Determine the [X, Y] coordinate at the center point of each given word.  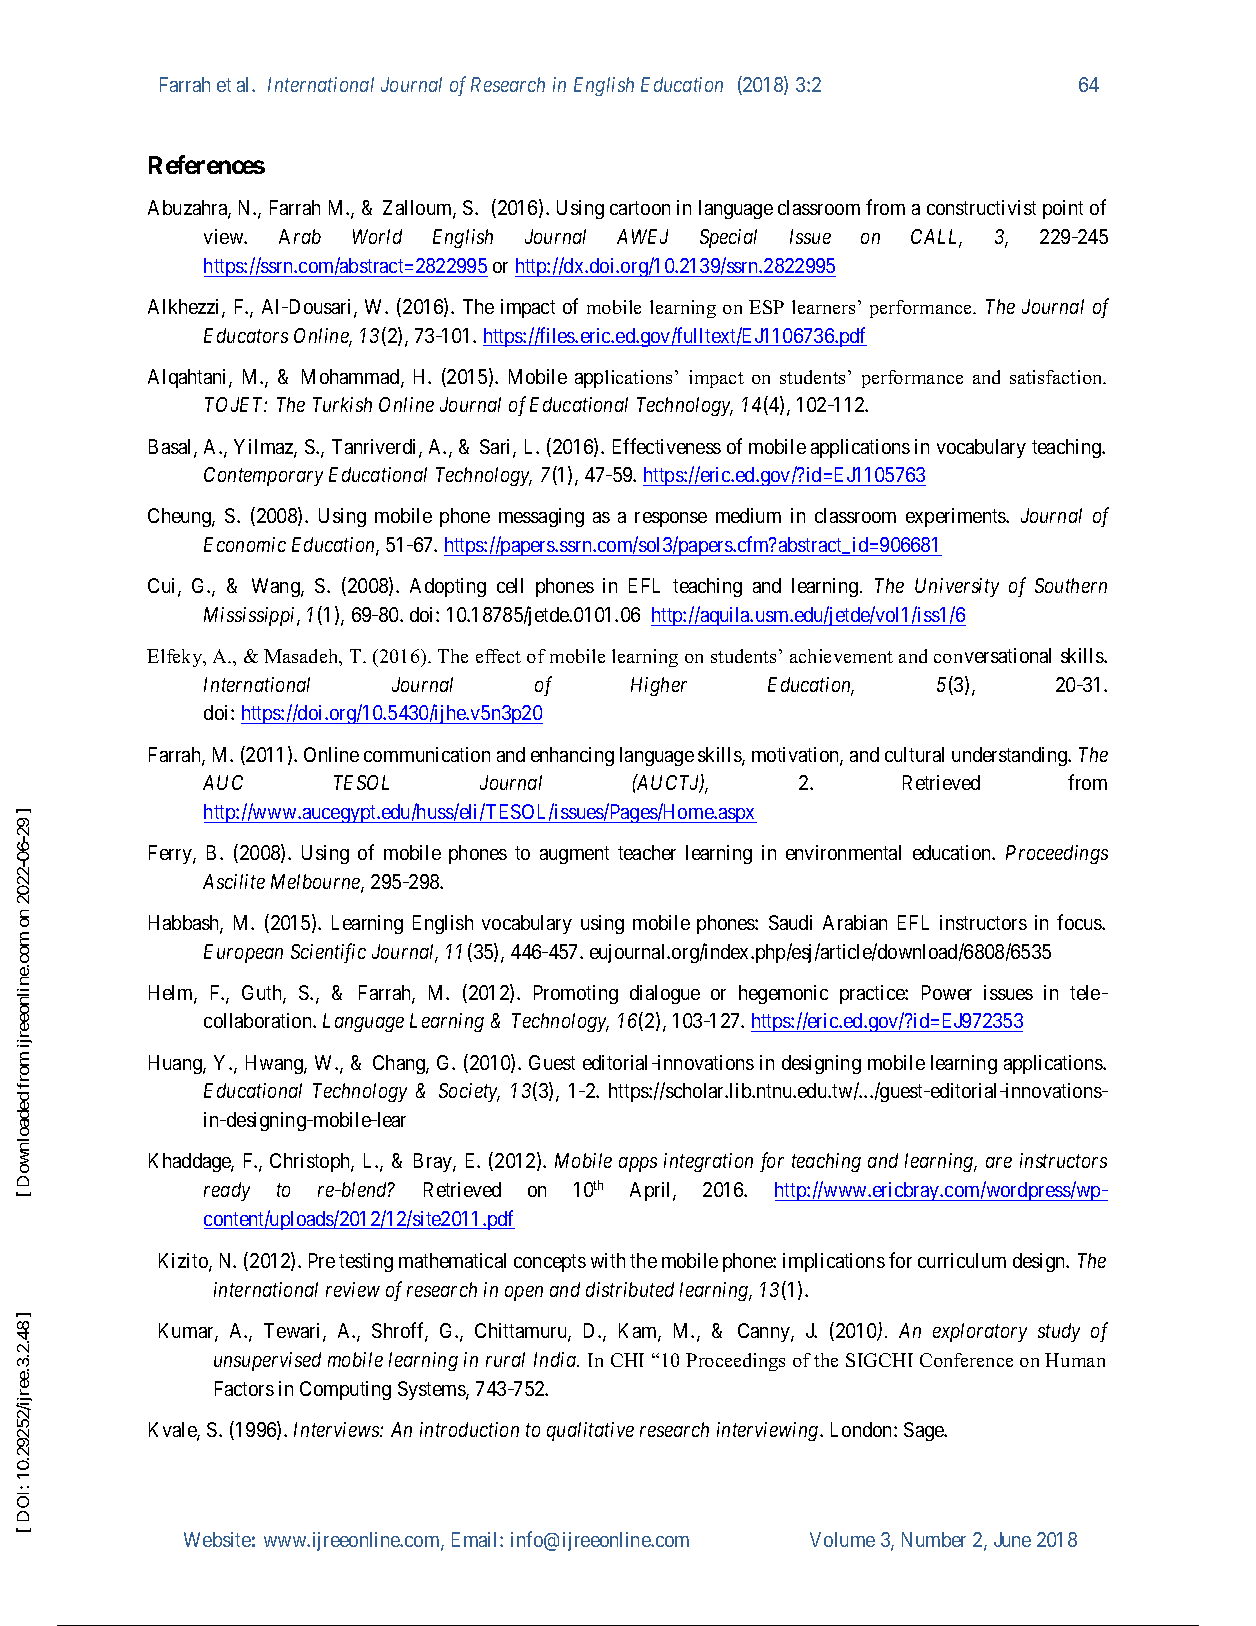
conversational [992, 655]
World [377, 236]
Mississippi [251, 616]
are [999, 1162]
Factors [244, 1388]
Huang [176, 1064]
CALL [936, 238]
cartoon [640, 208]
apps [638, 1164]
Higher [659, 686]
